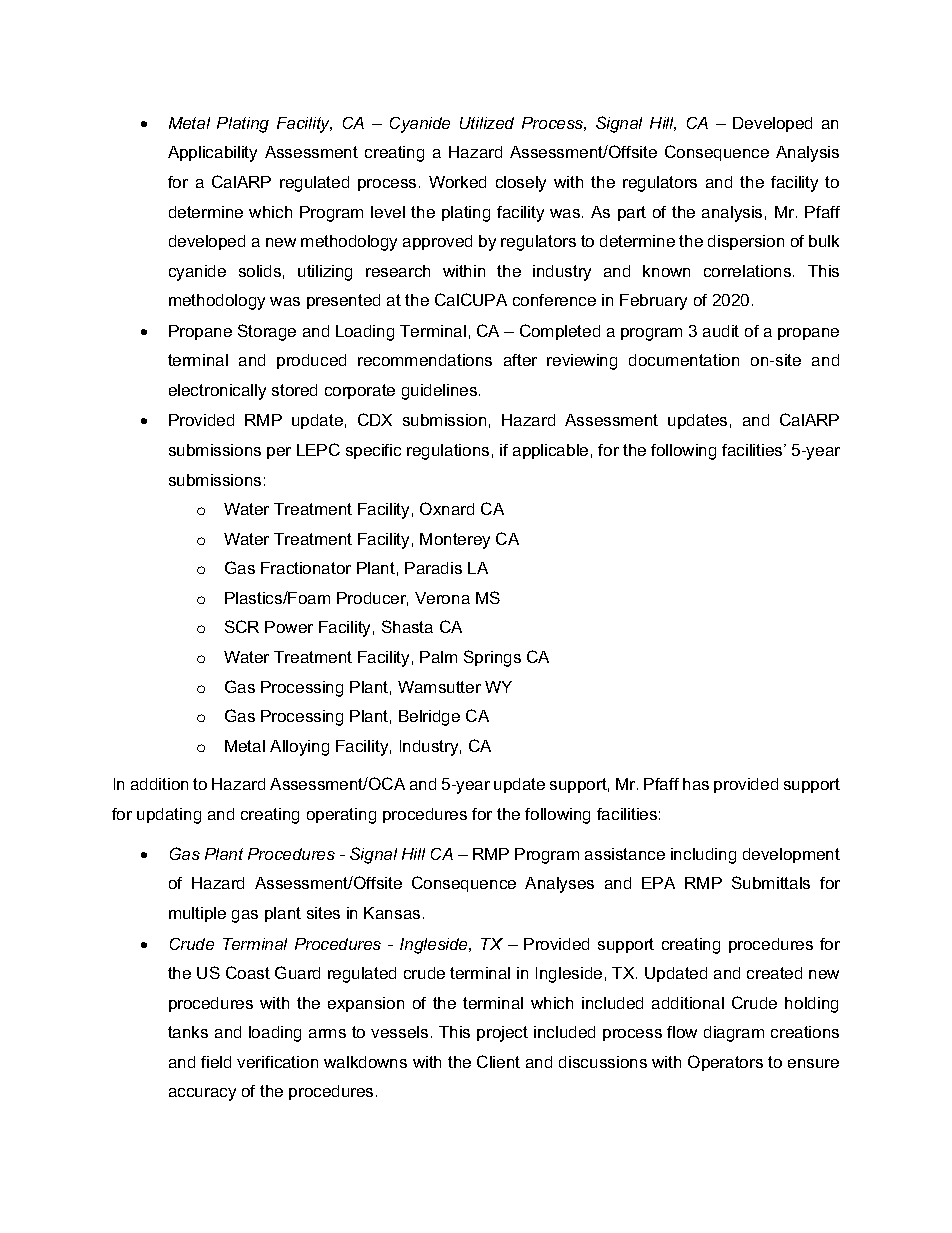 The width and height of the document is (952, 1233). Describe the element at coordinates (169, 816) in the document. I see `updating` at that location.
